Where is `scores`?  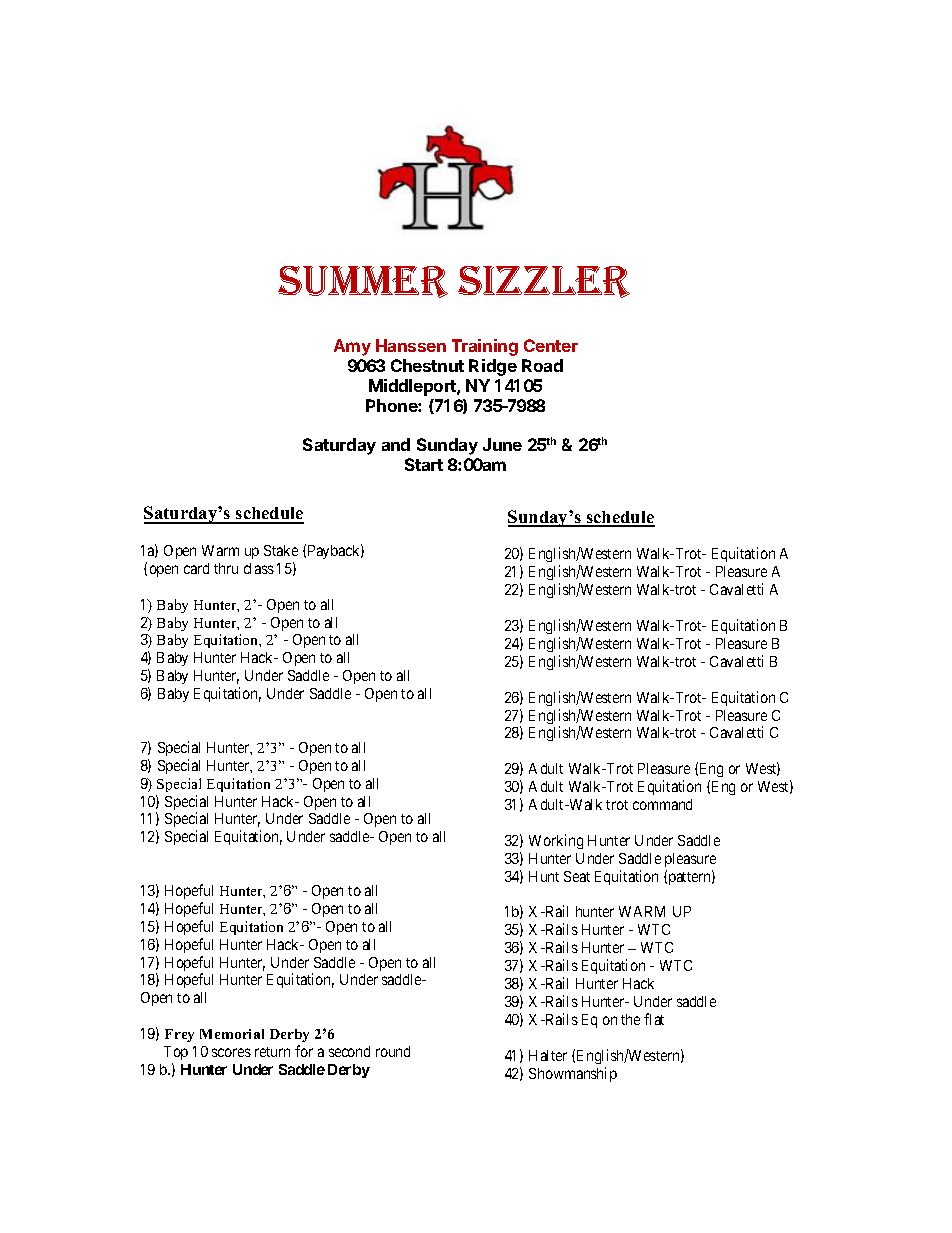
scores is located at coordinates (231, 1052).
